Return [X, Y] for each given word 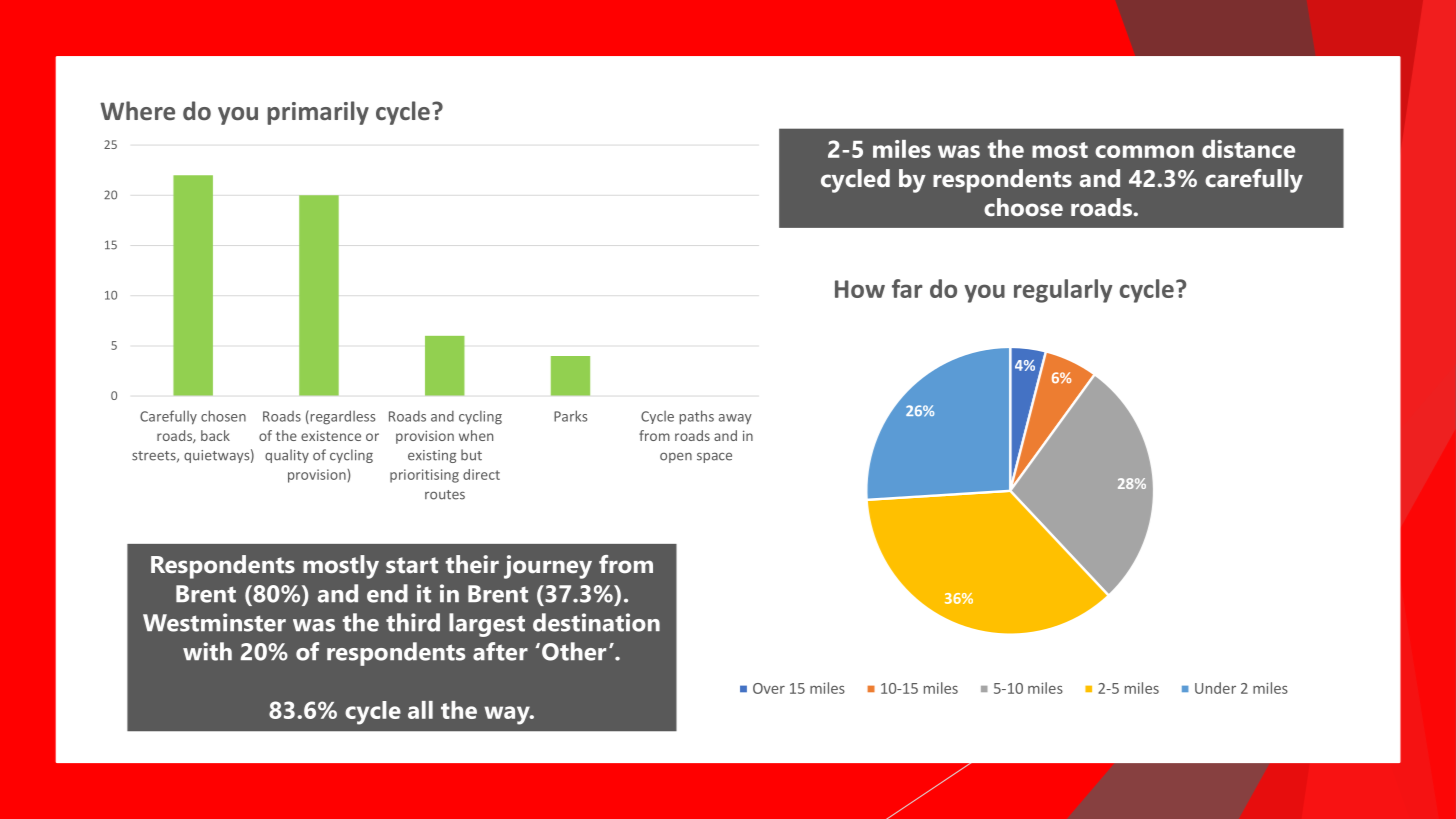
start [412, 565]
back [215, 435]
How [860, 289]
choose [1023, 207]
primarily [318, 113]
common [1144, 151]
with [207, 651]
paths [696, 417]
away [735, 419]
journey [548, 567]
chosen [223, 416]
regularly [1063, 291]
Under [1215, 688]
